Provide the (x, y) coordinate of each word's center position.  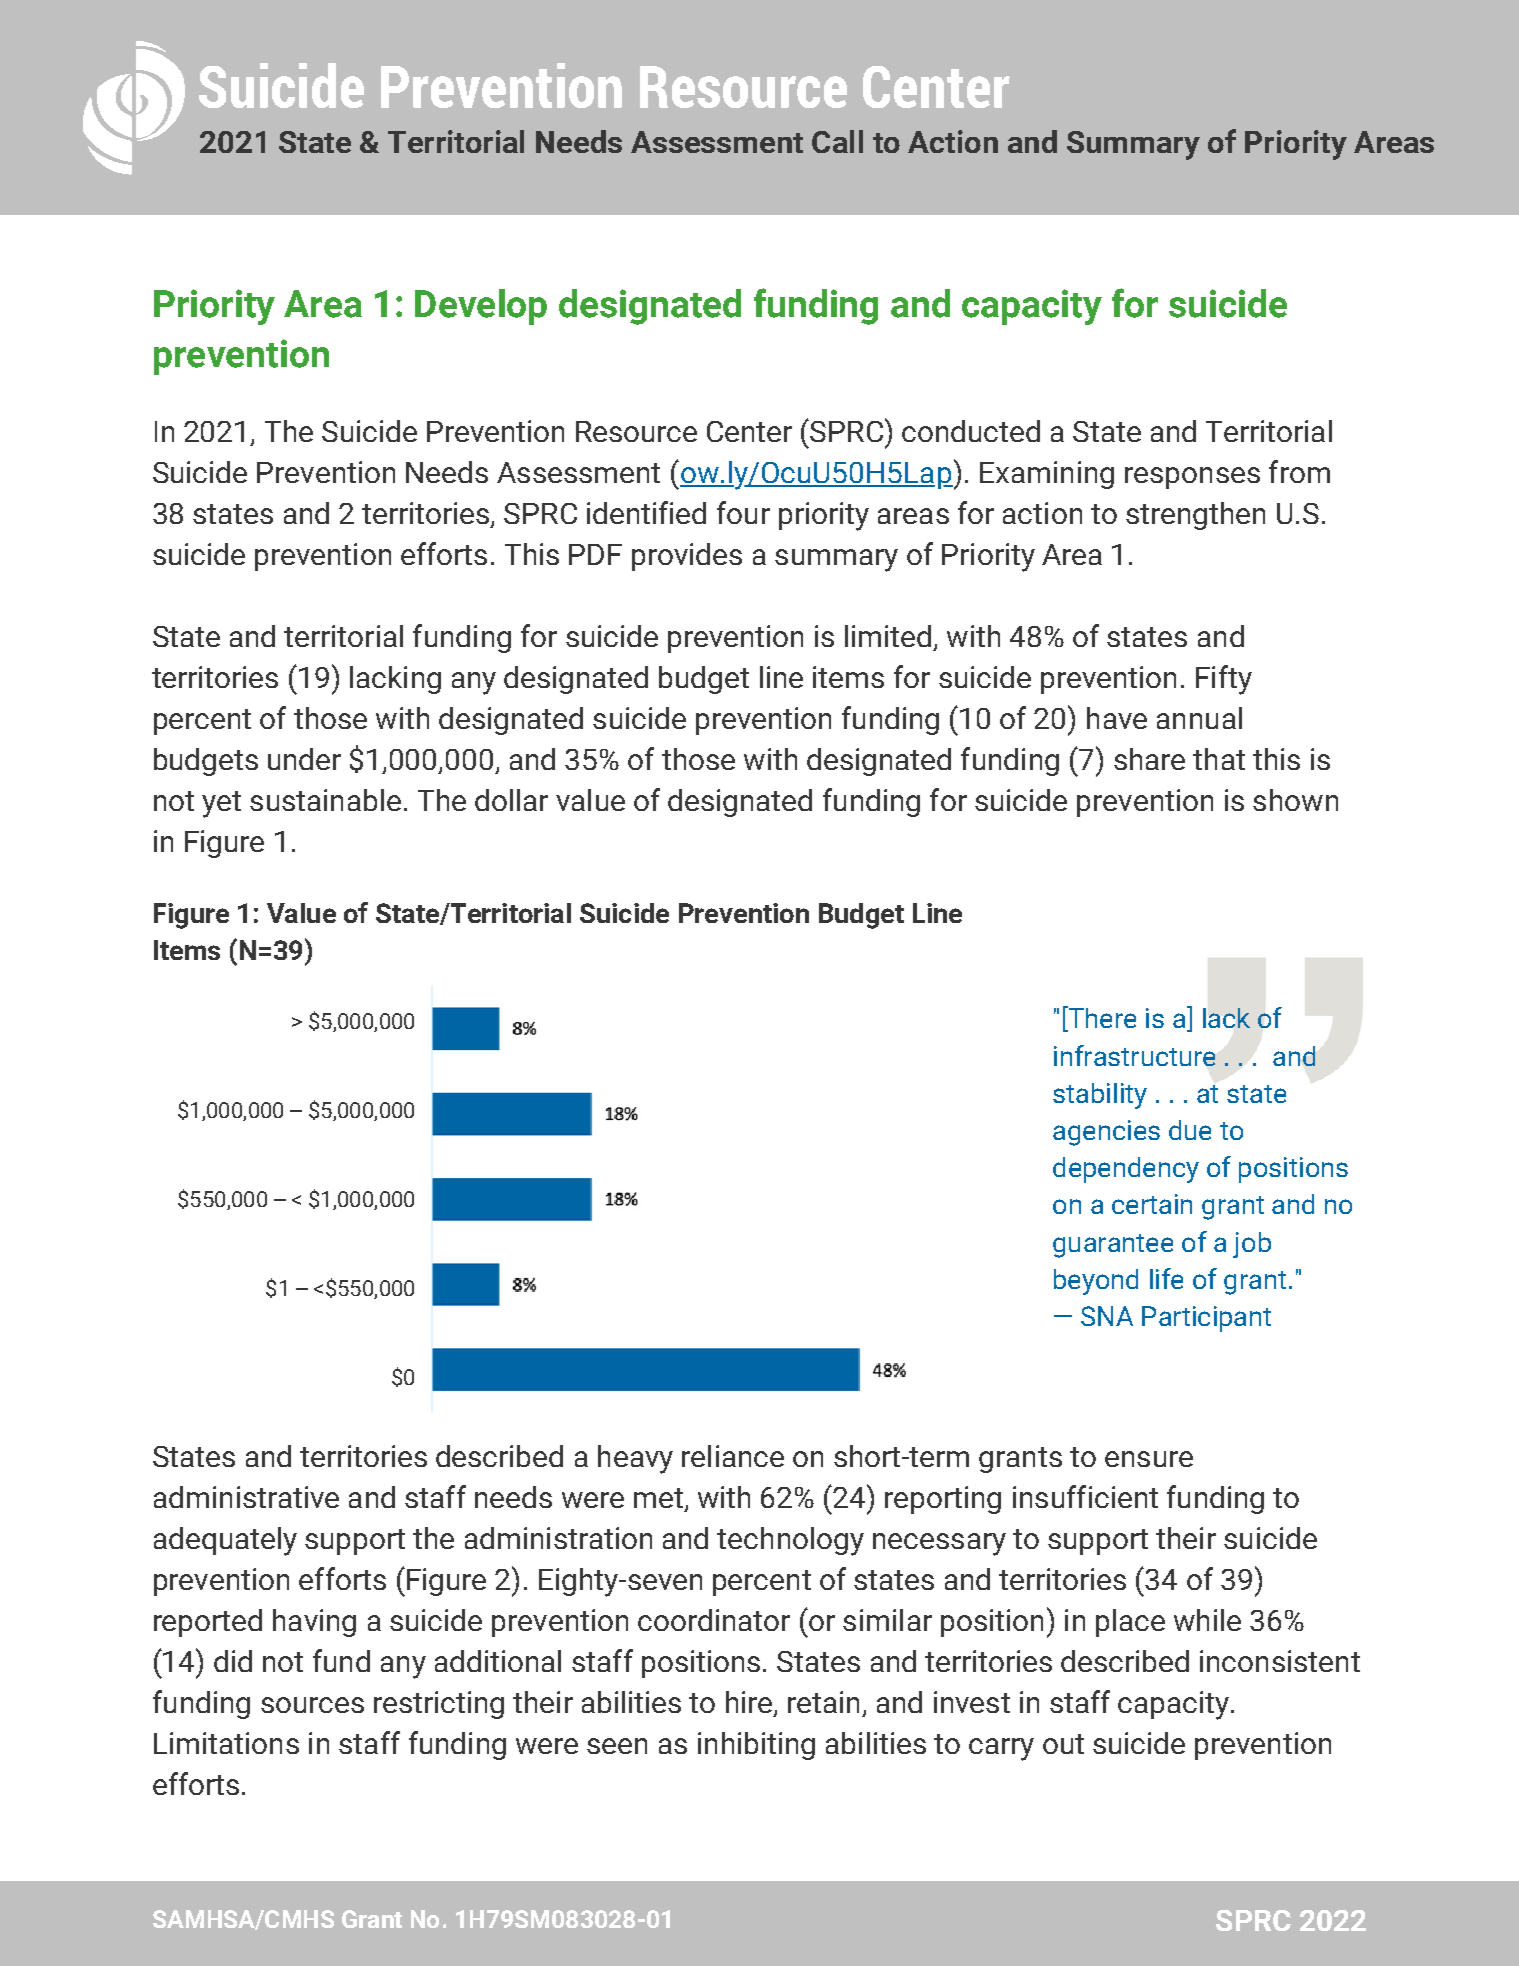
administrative (246, 1497)
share (1149, 759)
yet (221, 804)
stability (1100, 1096)
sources (312, 1705)
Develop (481, 307)
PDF (595, 554)
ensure (1149, 1459)
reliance (733, 1456)
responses (1192, 478)
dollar (511, 800)
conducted (971, 431)
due (1190, 1130)
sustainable (325, 800)
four (743, 512)
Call (837, 141)
